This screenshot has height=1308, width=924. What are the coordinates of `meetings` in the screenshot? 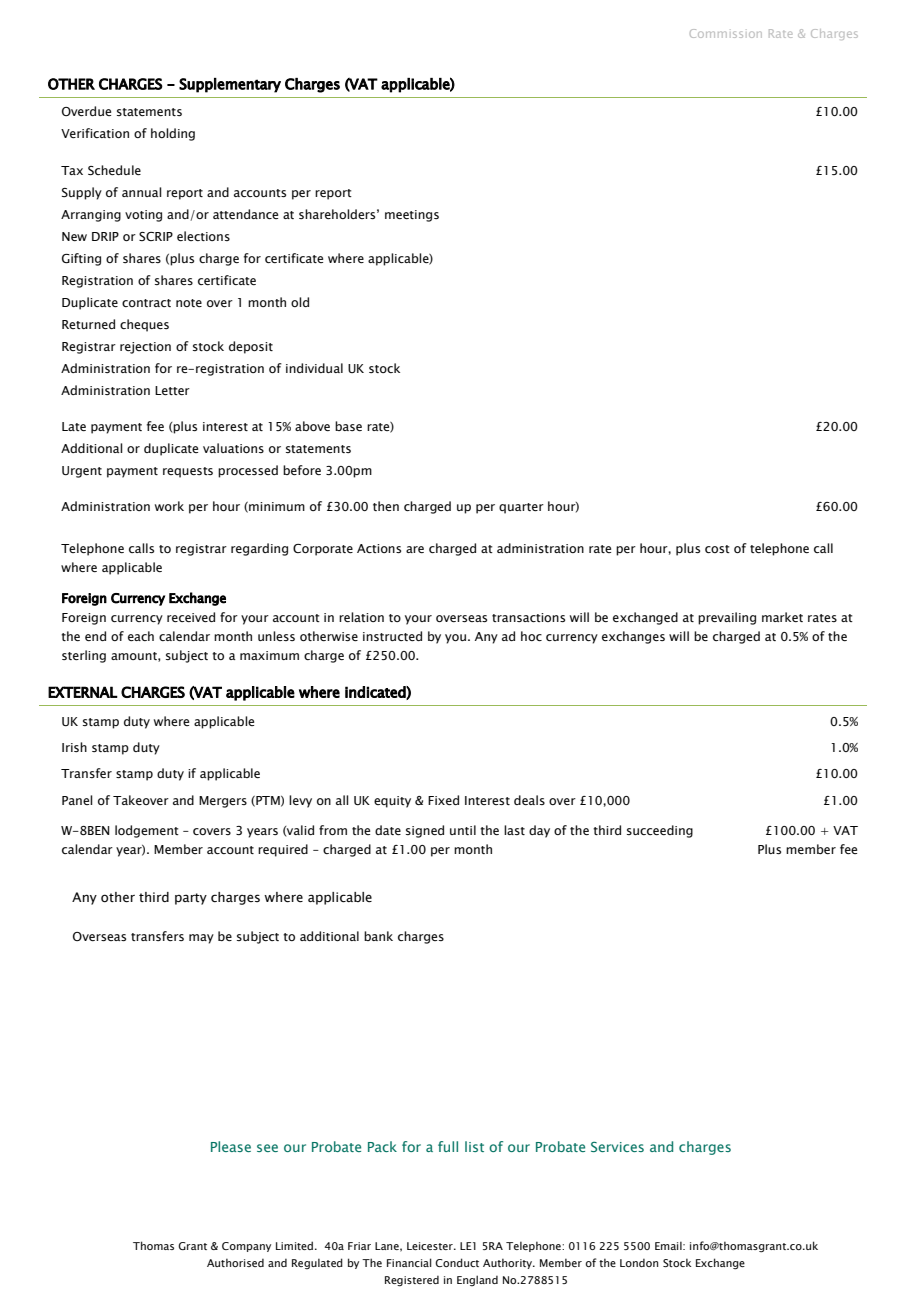 It's located at (412, 216).
